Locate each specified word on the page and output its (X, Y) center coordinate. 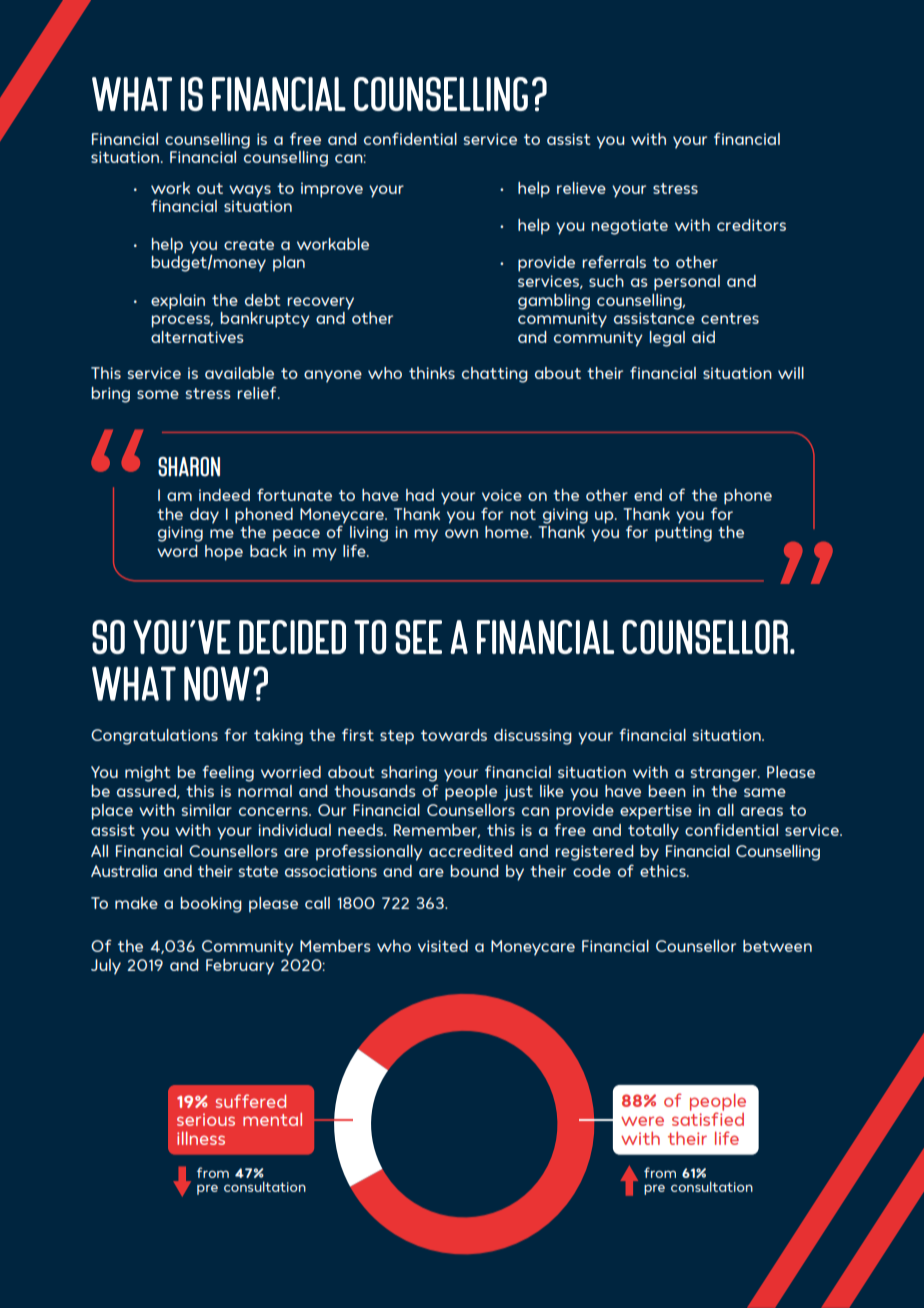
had (420, 495)
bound (474, 871)
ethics (664, 871)
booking (211, 905)
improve (332, 190)
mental (272, 1119)
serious (206, 1119)
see (418, 637)
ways (250, 191)
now (217, 683)
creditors (751, 225)
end (648, 495)
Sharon (189, 467)
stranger (725, 774)
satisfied (708, 1118)
